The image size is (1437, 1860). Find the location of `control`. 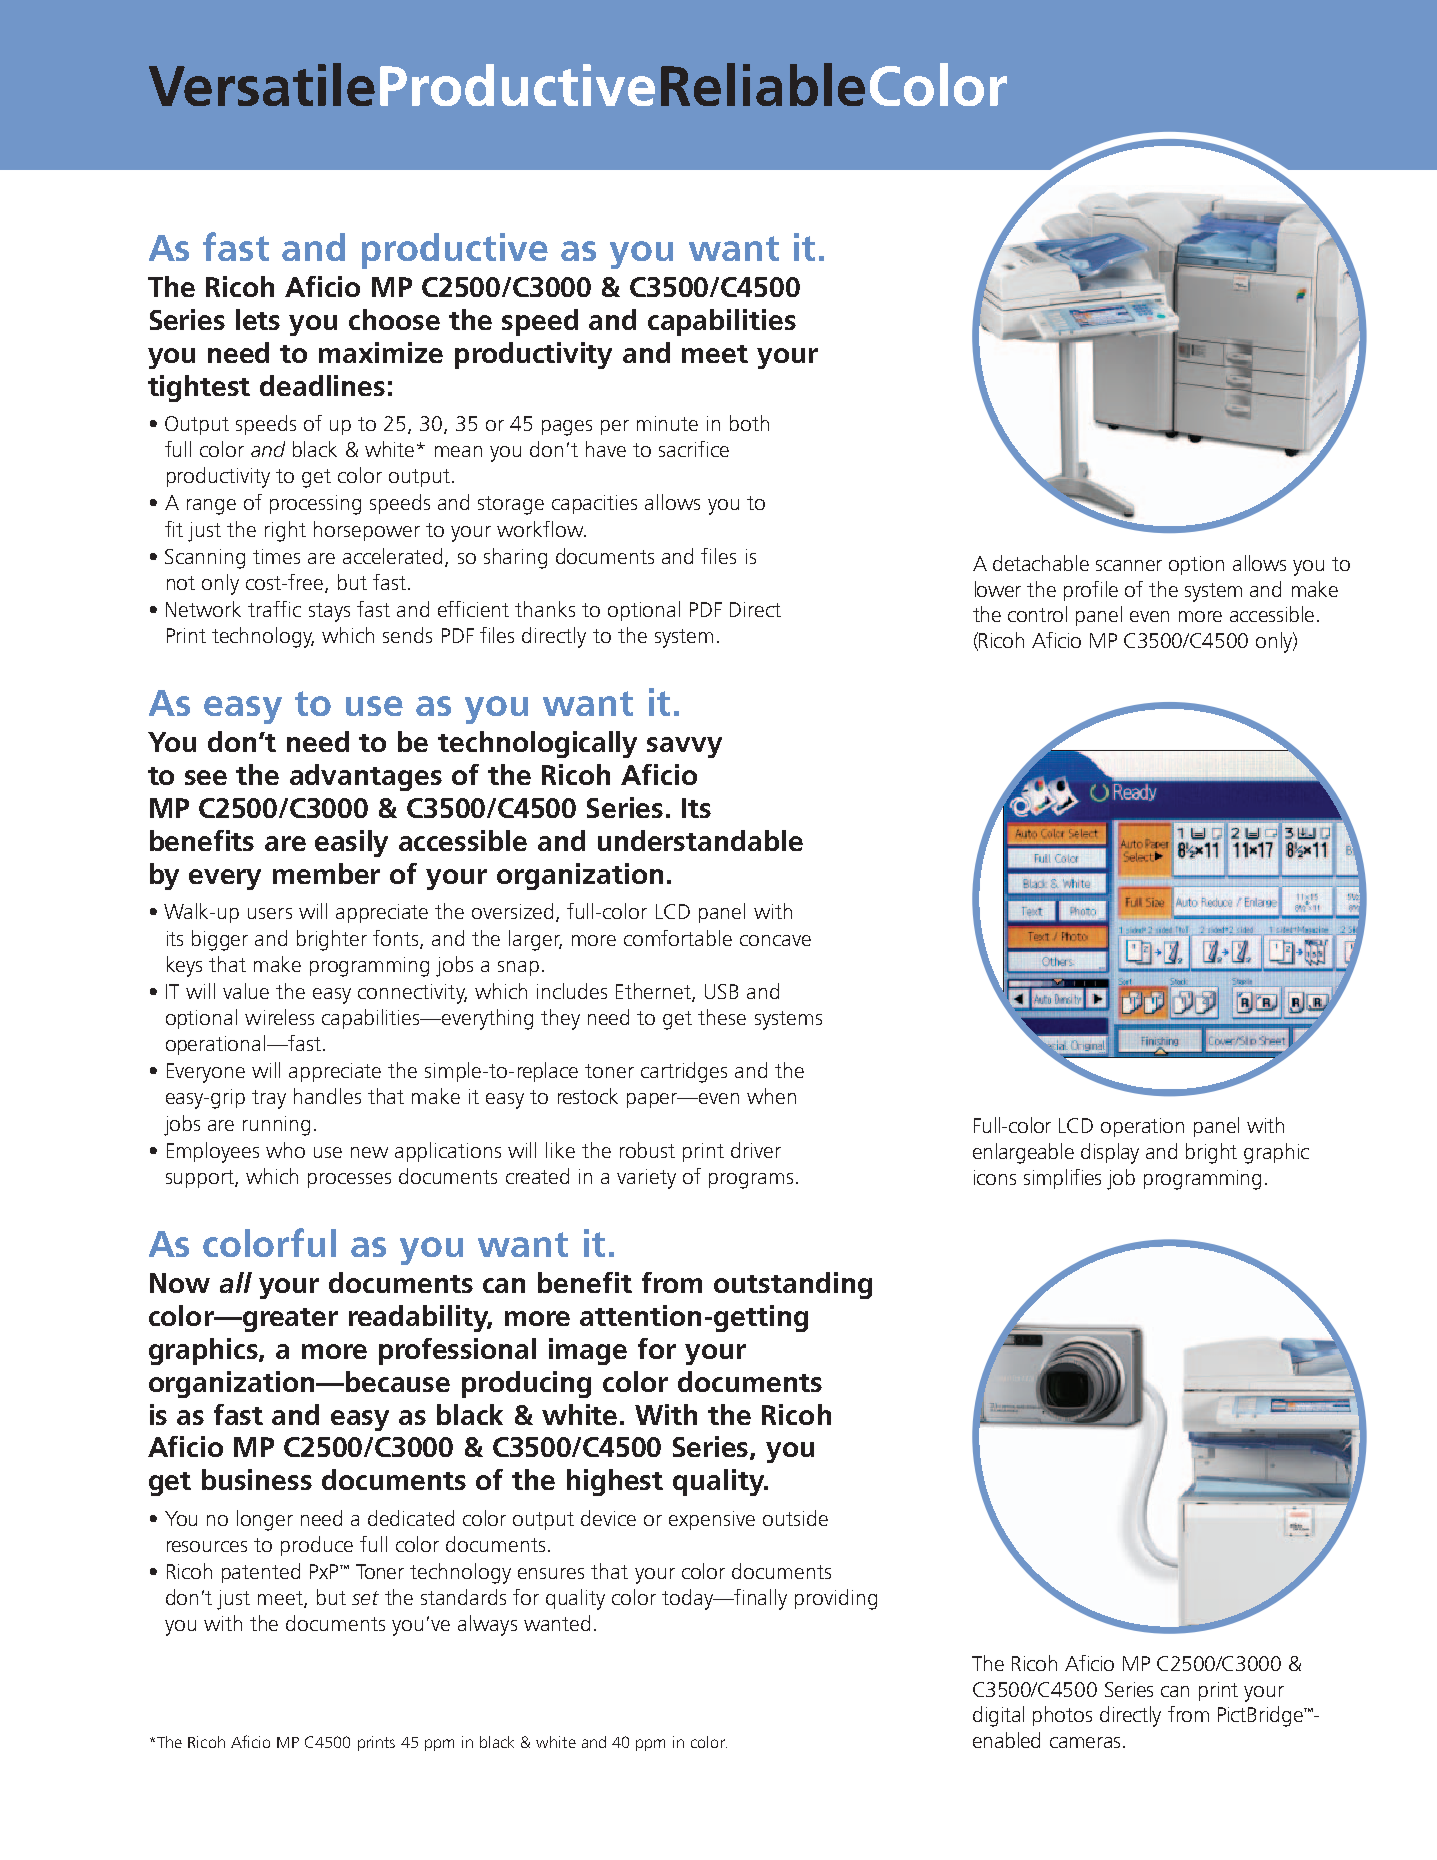

control is located at coordinates (1037, 614).
